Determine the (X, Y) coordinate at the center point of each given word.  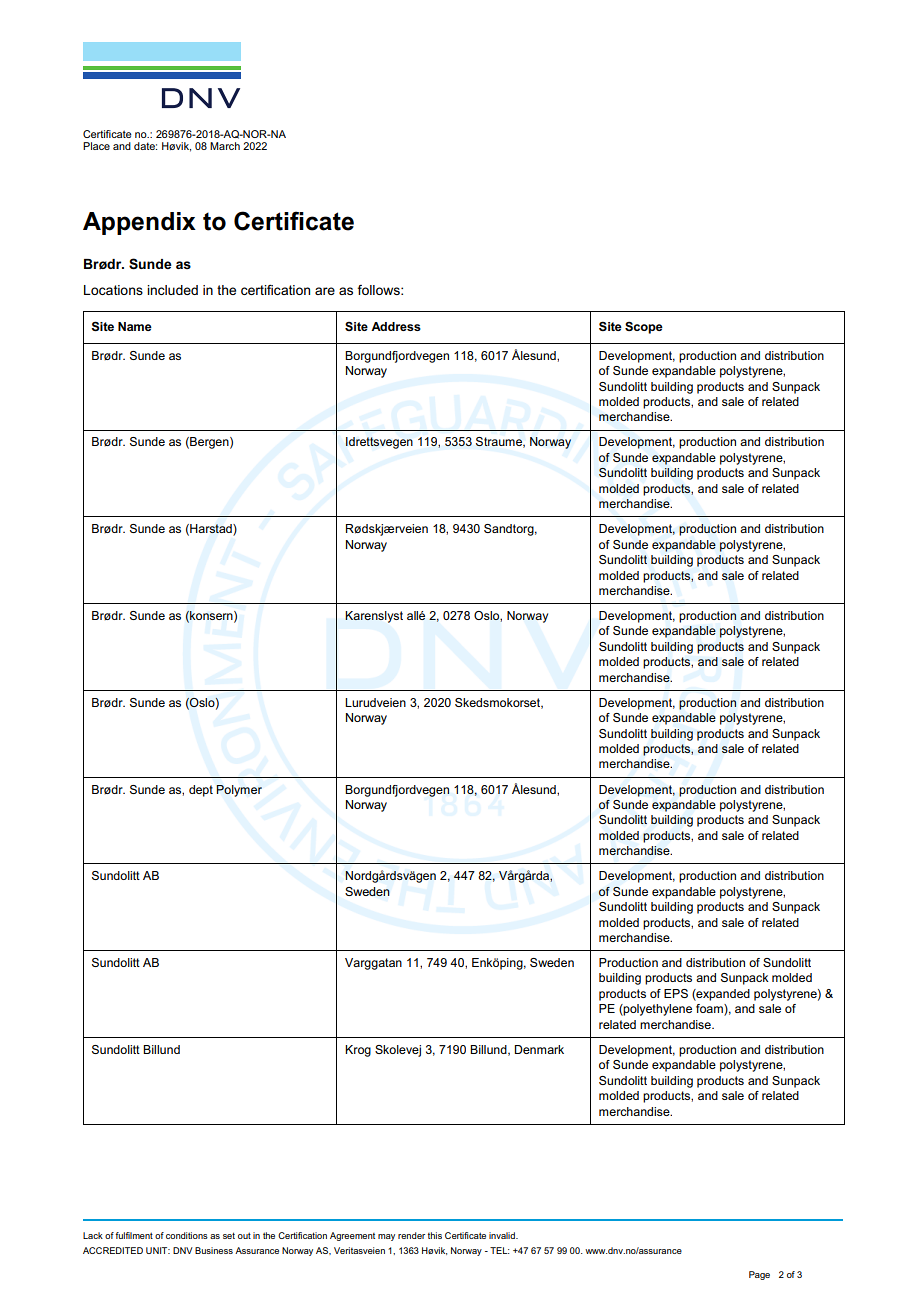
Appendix (139, 223)
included (172, 290)
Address (396, 326)
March (225, 146)
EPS (676, 993)
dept (201, 791)
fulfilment (134, 1235)
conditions (187, 1235)
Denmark (539, 1049)
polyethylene (657, 1010)
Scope (644, 327)
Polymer (239, 791)
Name (135, 326)
